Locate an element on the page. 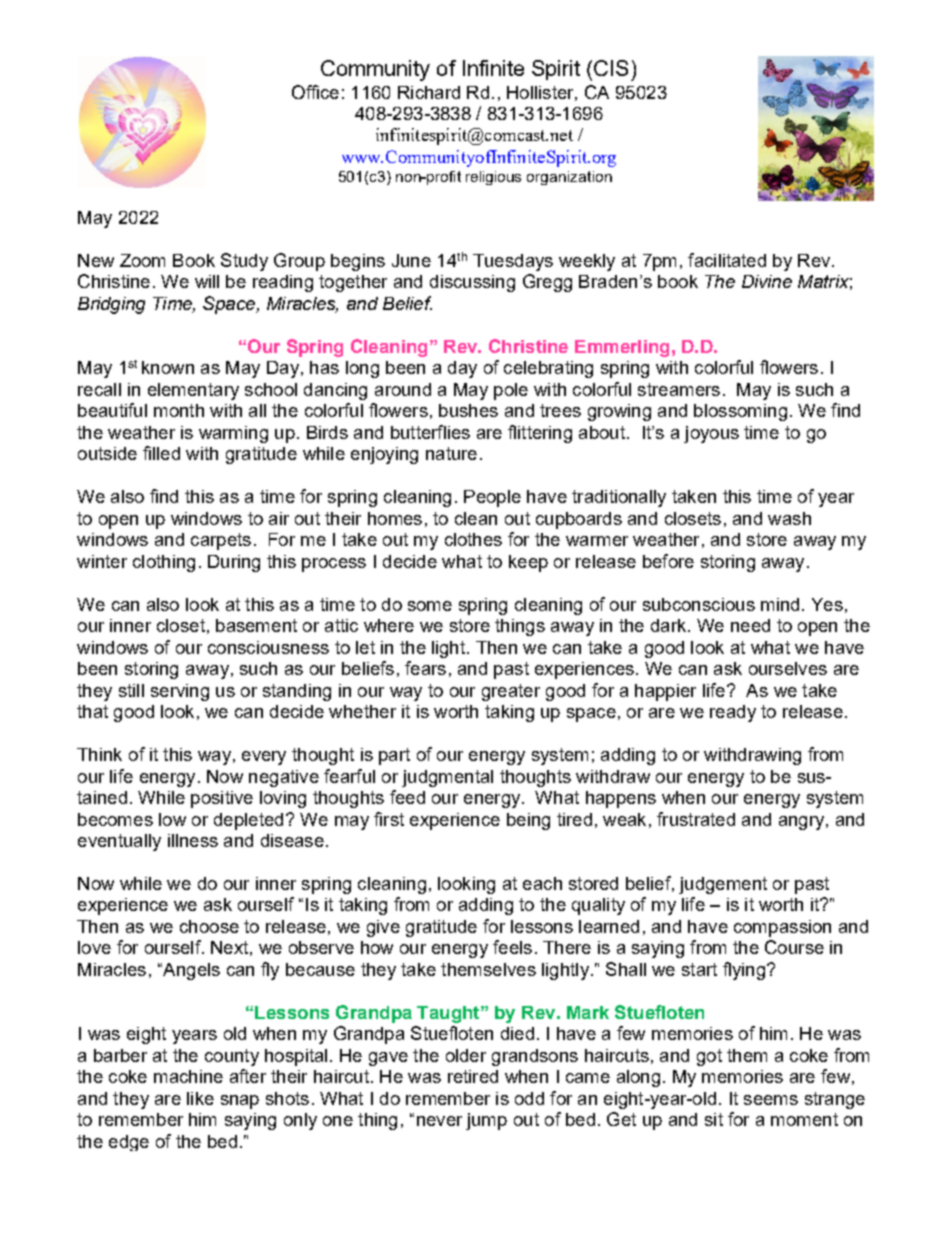  Richard is located at coordinates (429, 92).
